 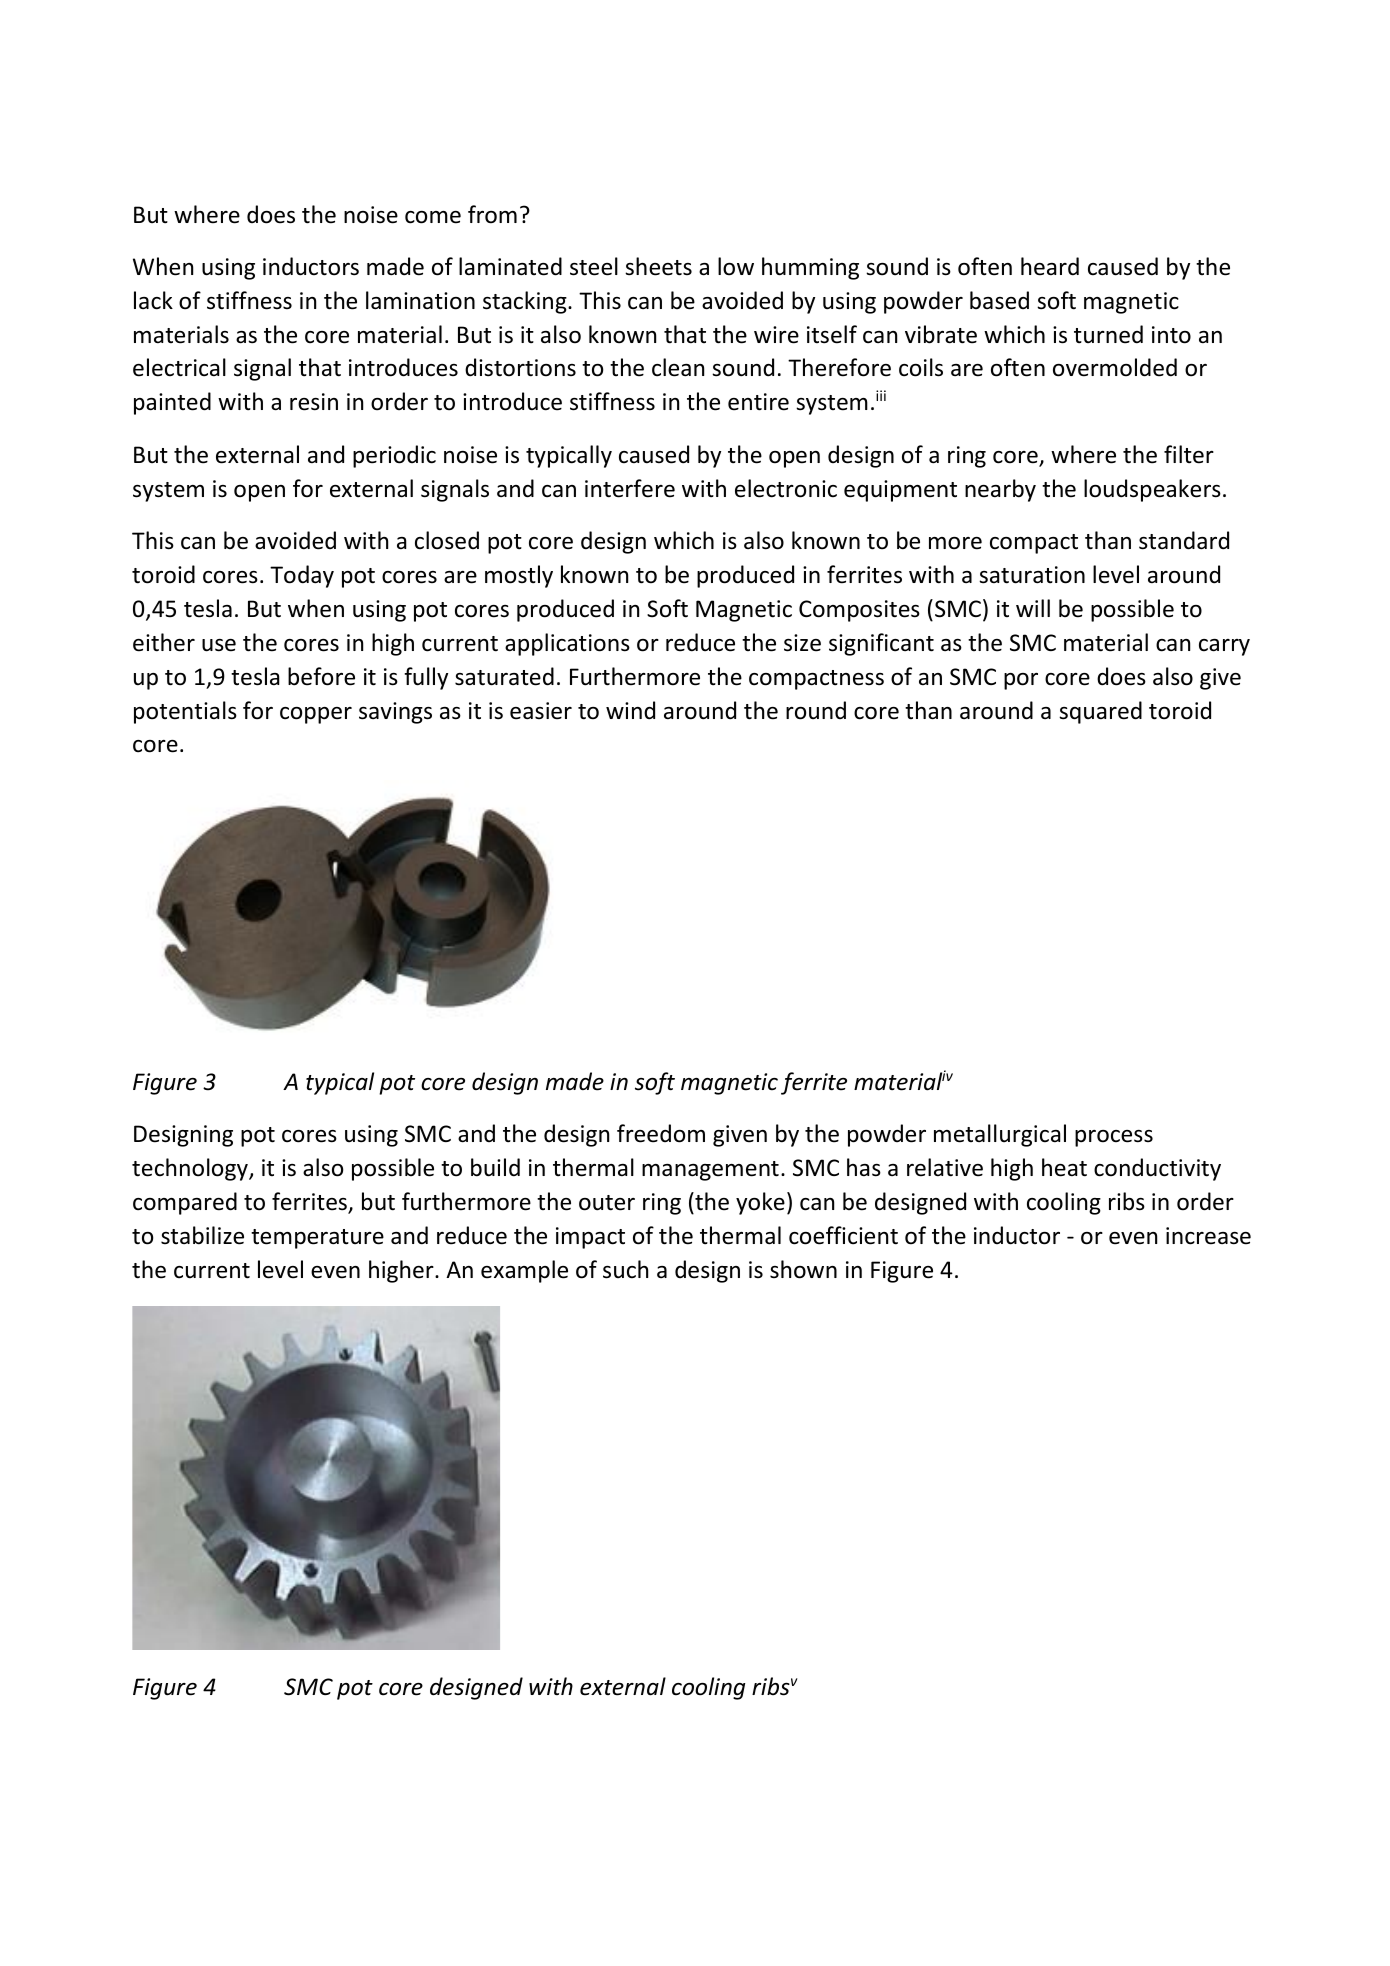 What do you see at coordinates (317, 1239) in the screenshot?
I see `temperature` at bounding box center [317, 1239].
